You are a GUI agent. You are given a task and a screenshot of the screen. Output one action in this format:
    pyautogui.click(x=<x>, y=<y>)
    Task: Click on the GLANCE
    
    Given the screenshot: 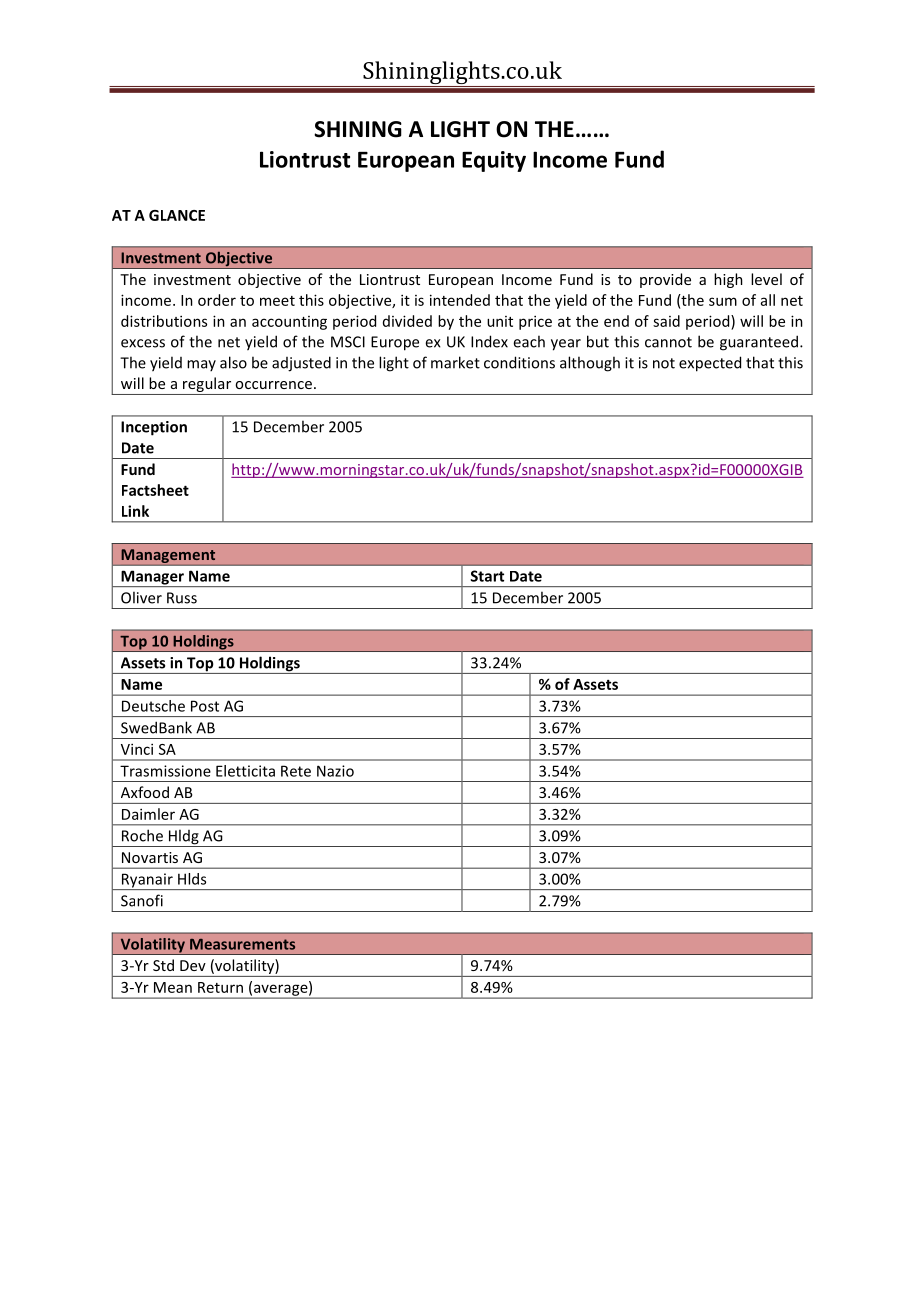 What is the action you would take?
    pyautogui.click(x=177, y=215)
